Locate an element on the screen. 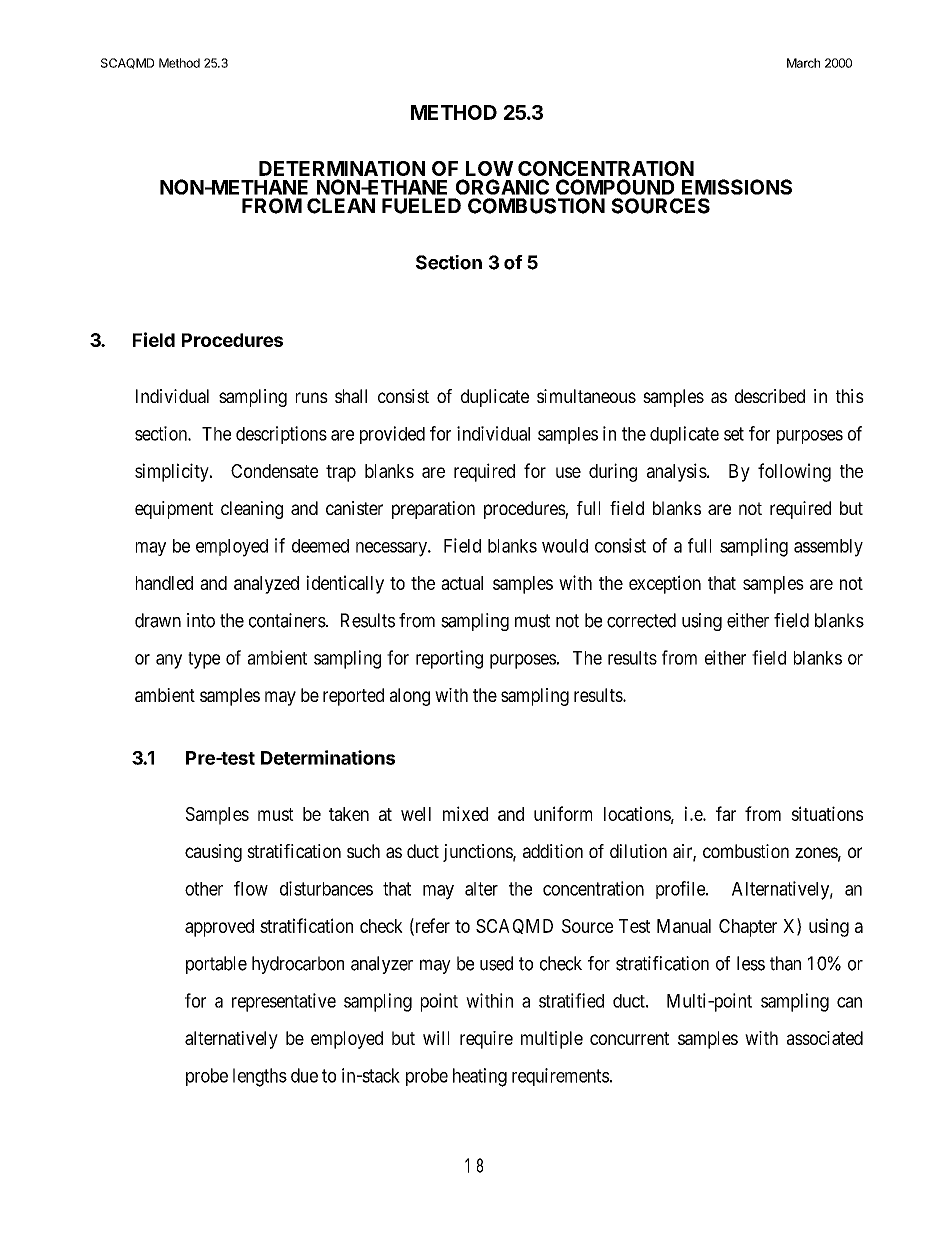 The width and height of the screenshot is (952, 1233). EMISSIONS is located at coordinates (737, 187).
